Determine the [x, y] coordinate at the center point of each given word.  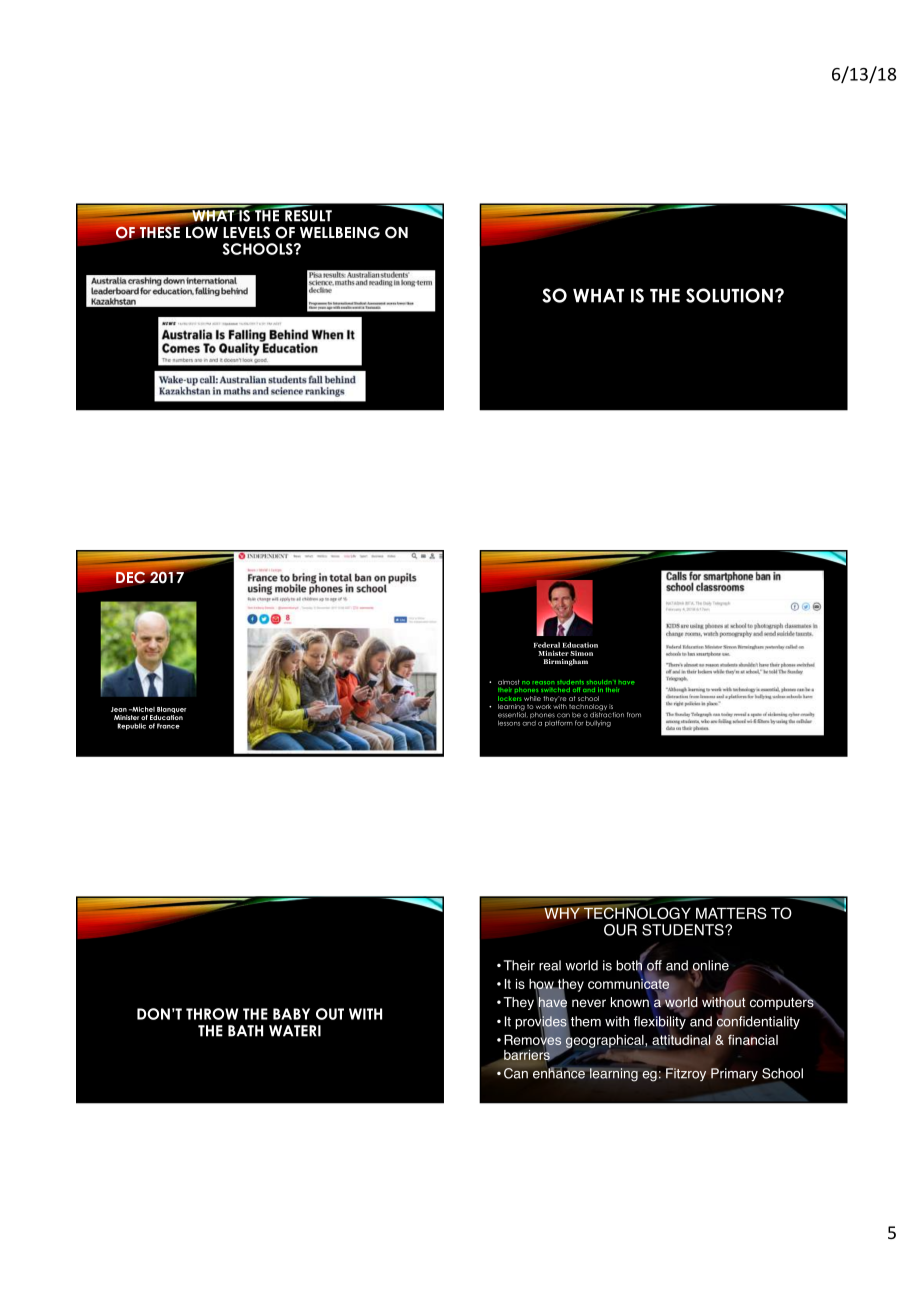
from [634, 715]
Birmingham [566, 662]
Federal [547, 645]
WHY [563, 913]
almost [509, 682]
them [586, 1021]
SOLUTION [729, 295]
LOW [202, 232]
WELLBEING [340, 232]
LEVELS [246, 232]
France [168, 726]
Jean [119, 709]
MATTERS [731, 913]
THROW [212, 1014]
